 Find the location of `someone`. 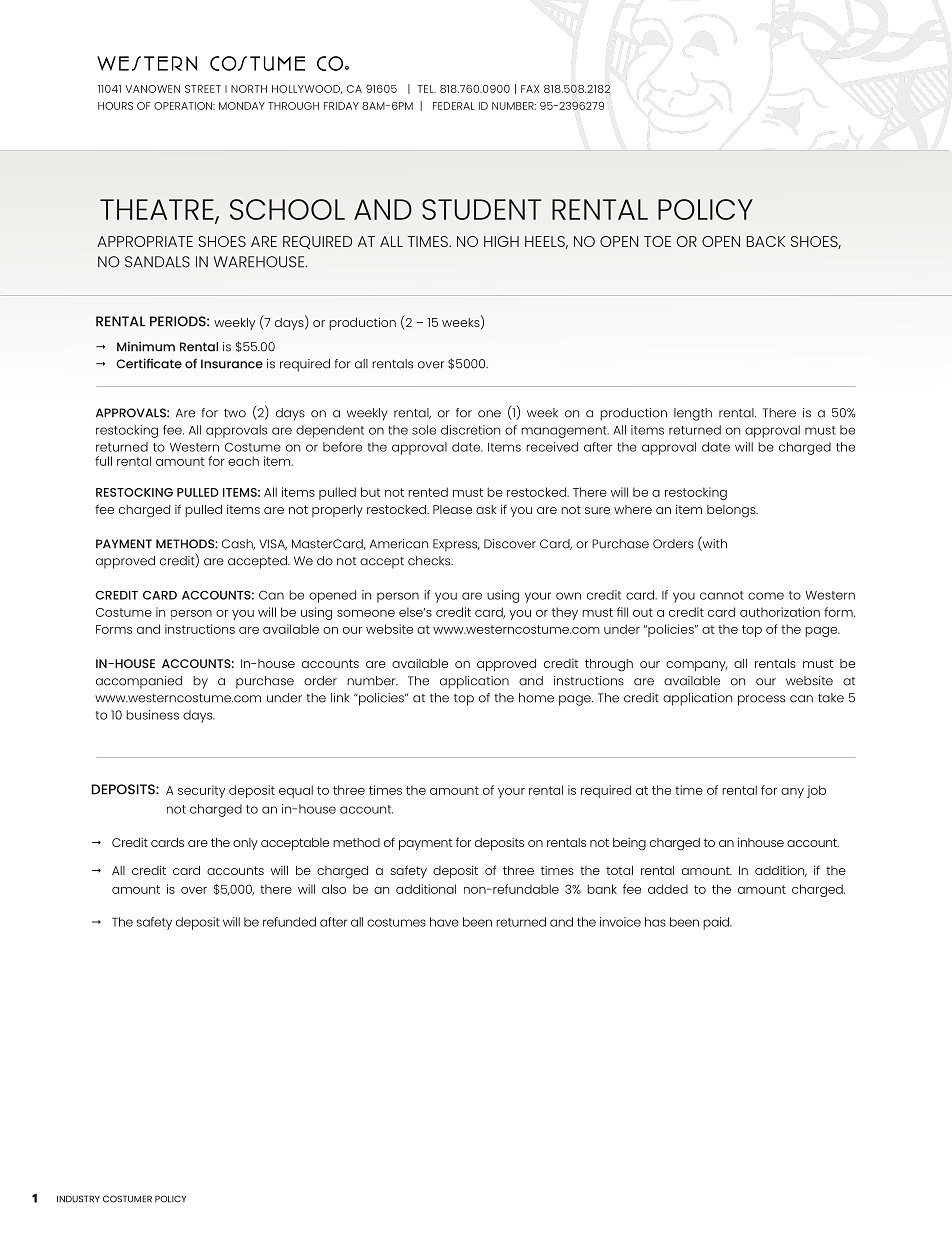

someone is located at coordinates (366, 613).
